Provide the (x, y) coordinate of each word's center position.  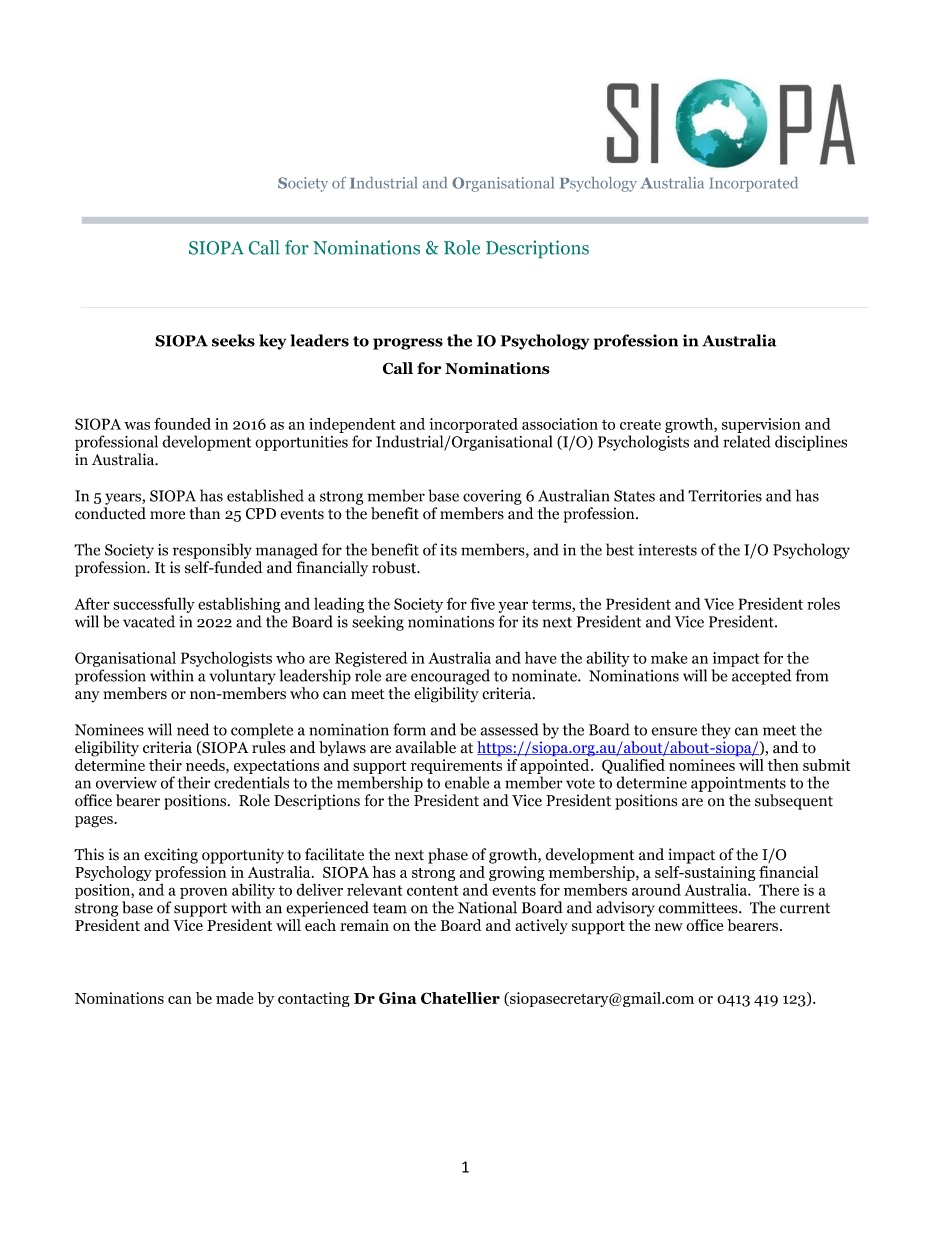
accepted (762, 677)
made (234, 998)
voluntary (242, 677)
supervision (761, 425)
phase (448, 856)
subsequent (794, 802)
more (167, 515)
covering (492, 497)
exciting (171, 856)
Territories (725, 496)
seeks (233, 340)
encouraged (450, 677)
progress (408, 344)
